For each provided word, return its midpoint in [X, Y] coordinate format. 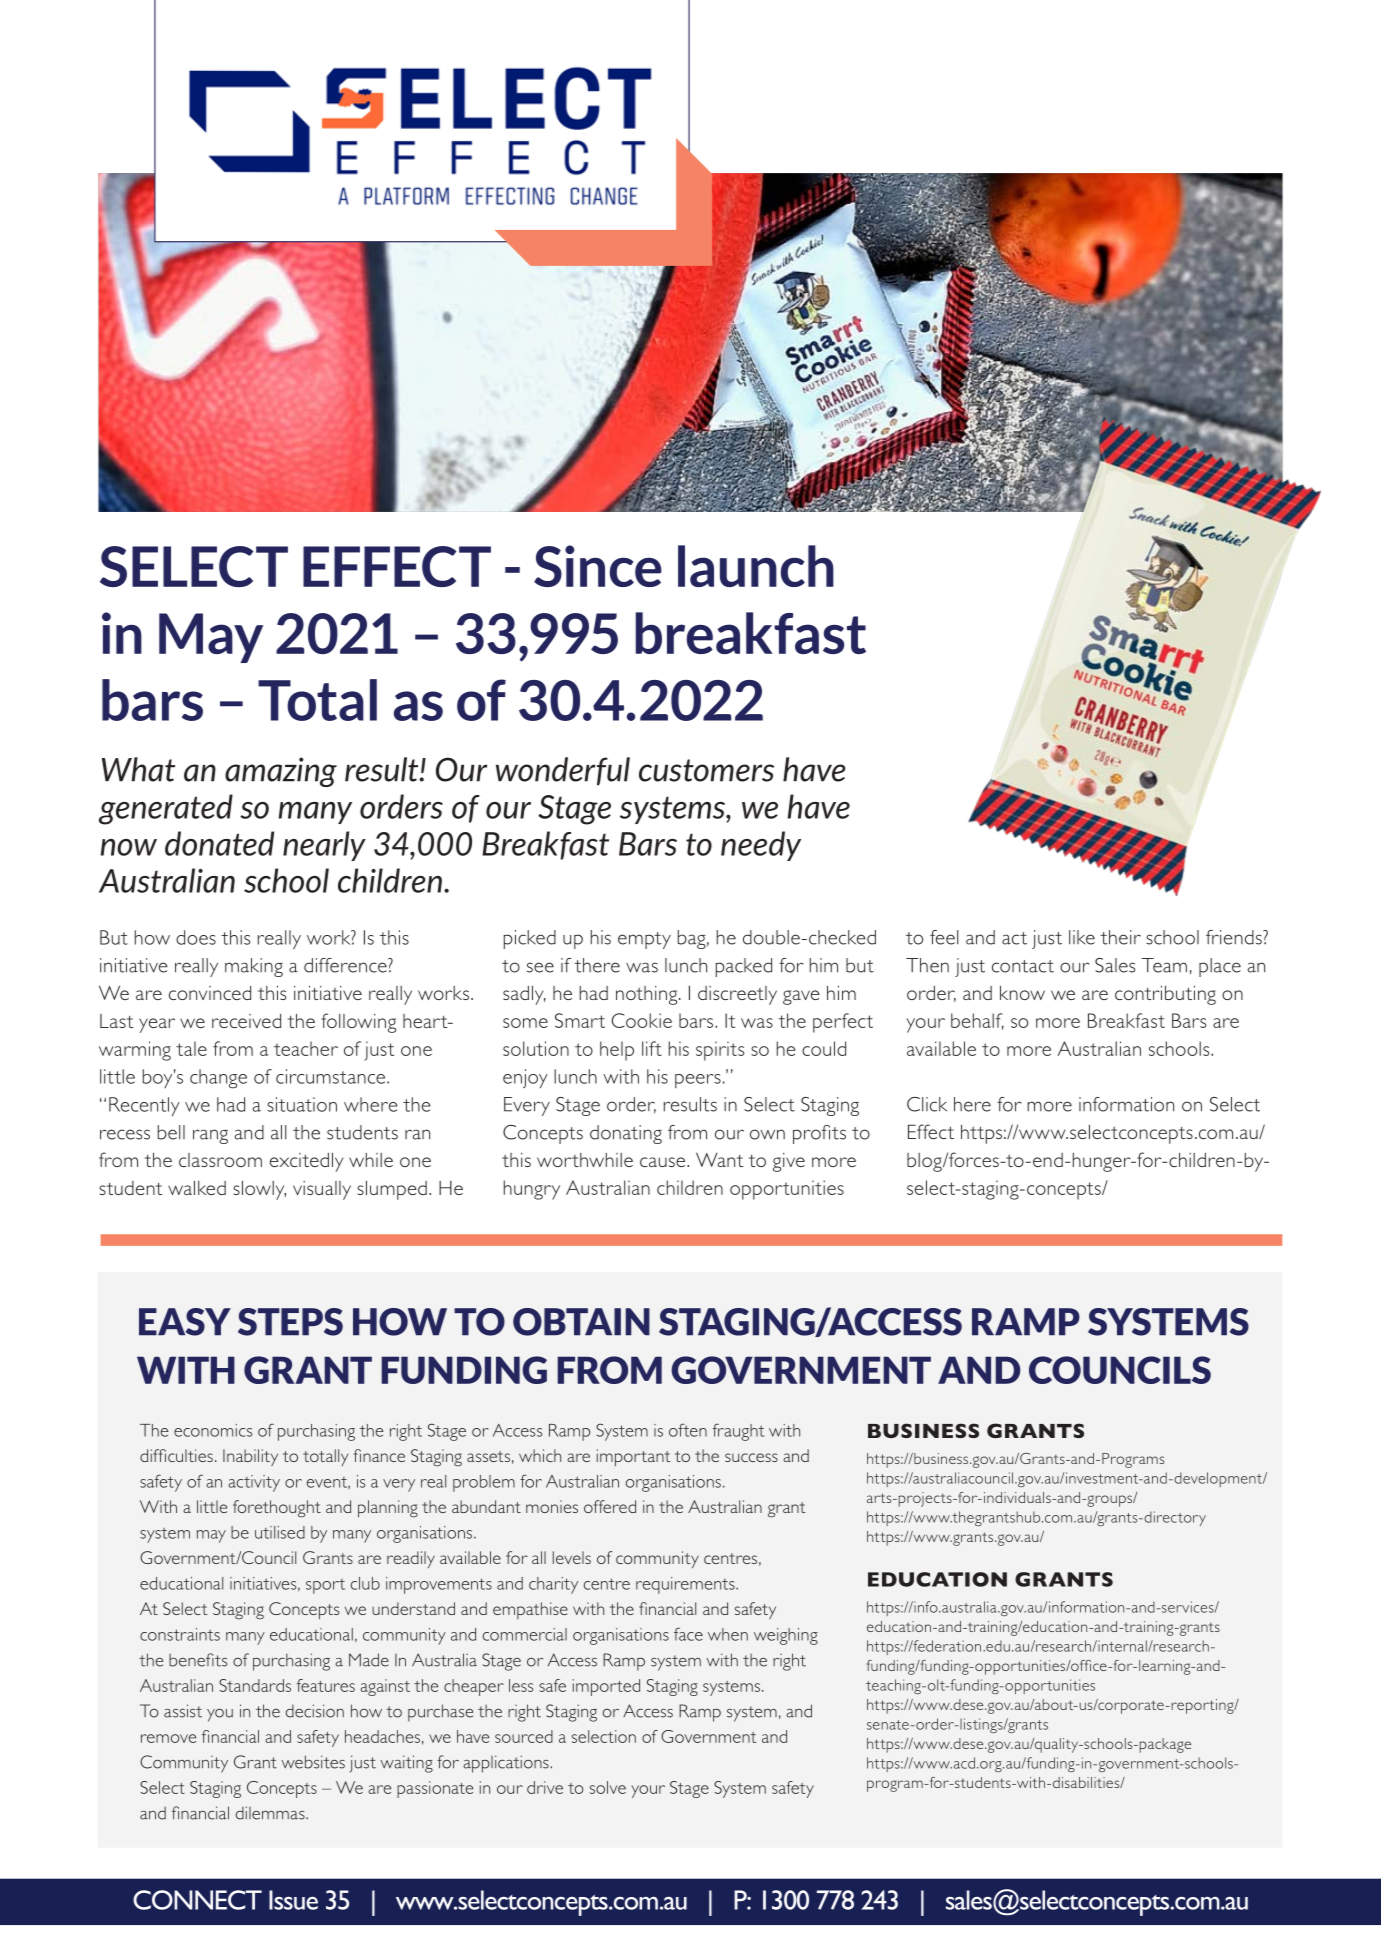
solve [608, 1787]
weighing [786, 1636]
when [728, 1634]
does [196, 937]
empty [644, 940]
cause [664, 1162]
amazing [281, 772]
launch [756, 566]
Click [927, 1104]
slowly [259, 1190]
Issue [293, 1900]
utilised [280, 1532]
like [1082, 937]
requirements [686, 1585]
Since [598, 566]
